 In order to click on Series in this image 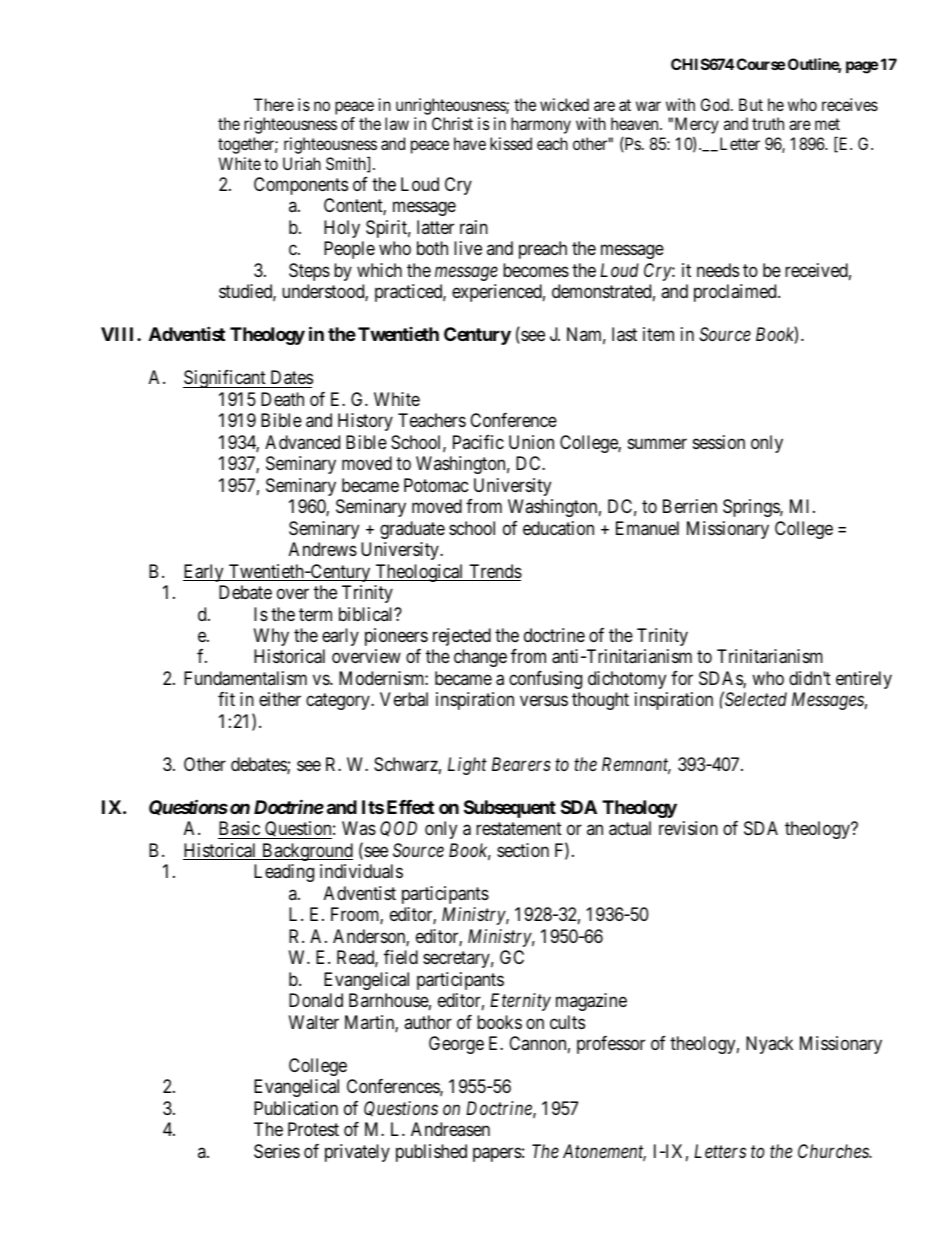, I will do `click(277, 1151)`.
